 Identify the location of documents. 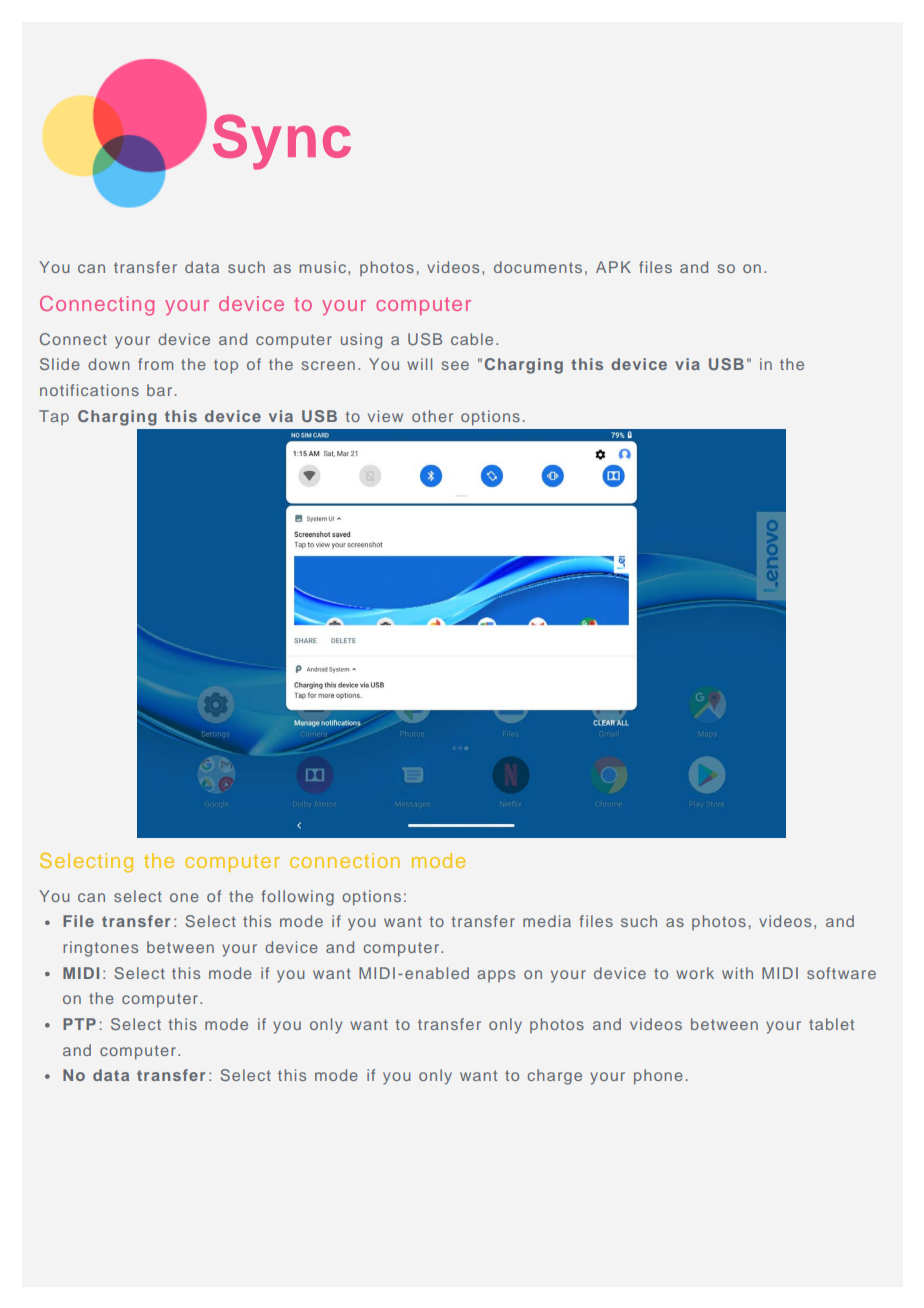
(538, 267).
